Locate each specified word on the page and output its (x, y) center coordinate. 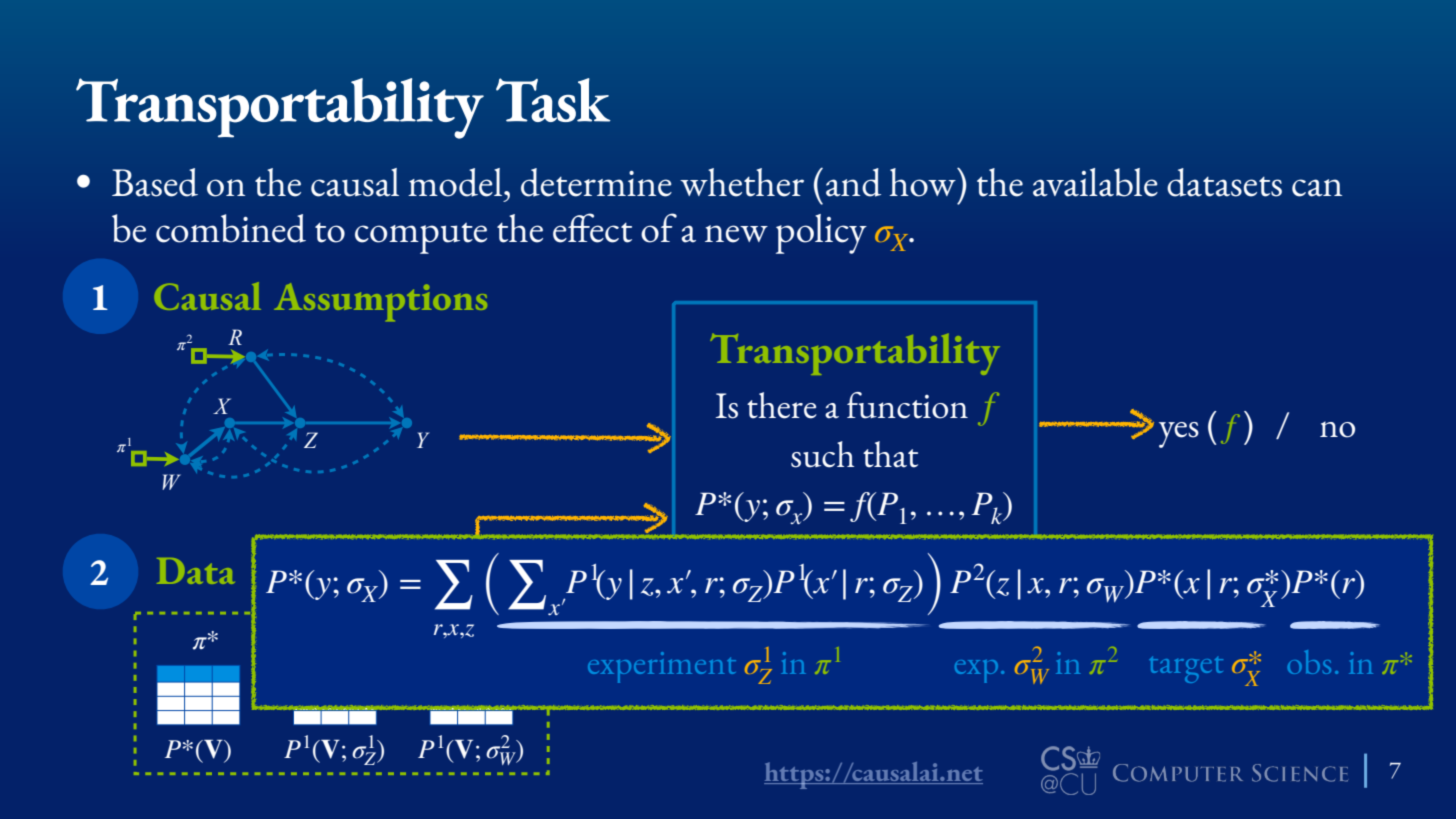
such (822, 454)
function (907, 405)
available (1095, 182)
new (736, 234)
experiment (662, 667)
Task (553, 100)
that (890, 454)
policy (821, 234)
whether (742, 182)
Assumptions (380, 302)
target (1186, 669)
